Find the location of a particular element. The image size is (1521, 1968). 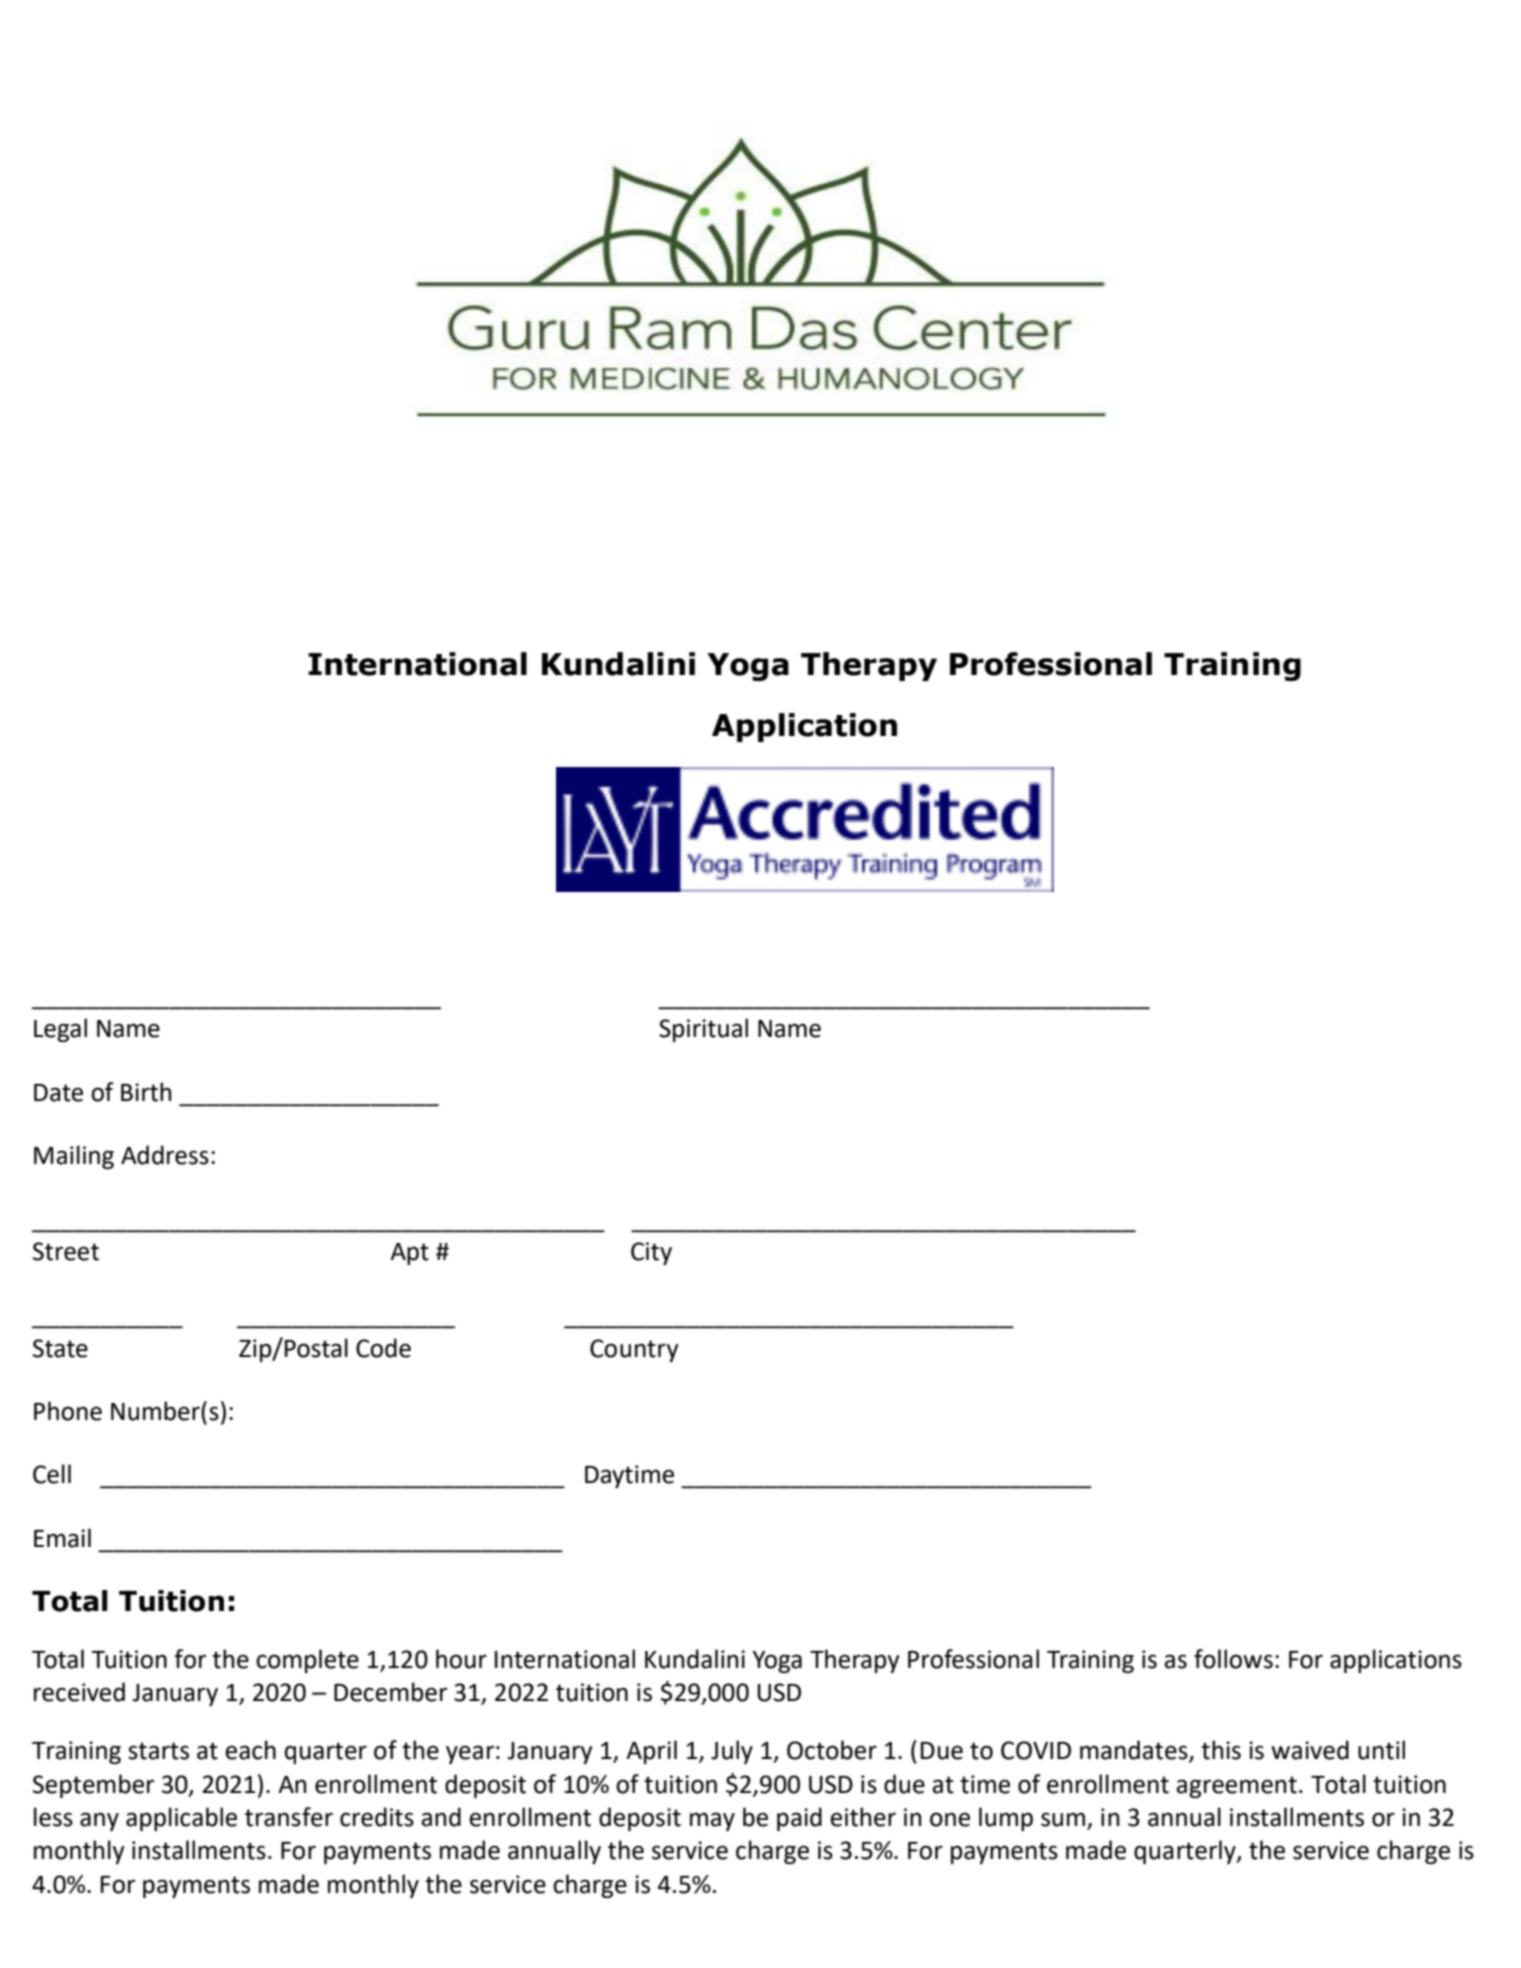

follows is located at coordinates (1233, 1659).
